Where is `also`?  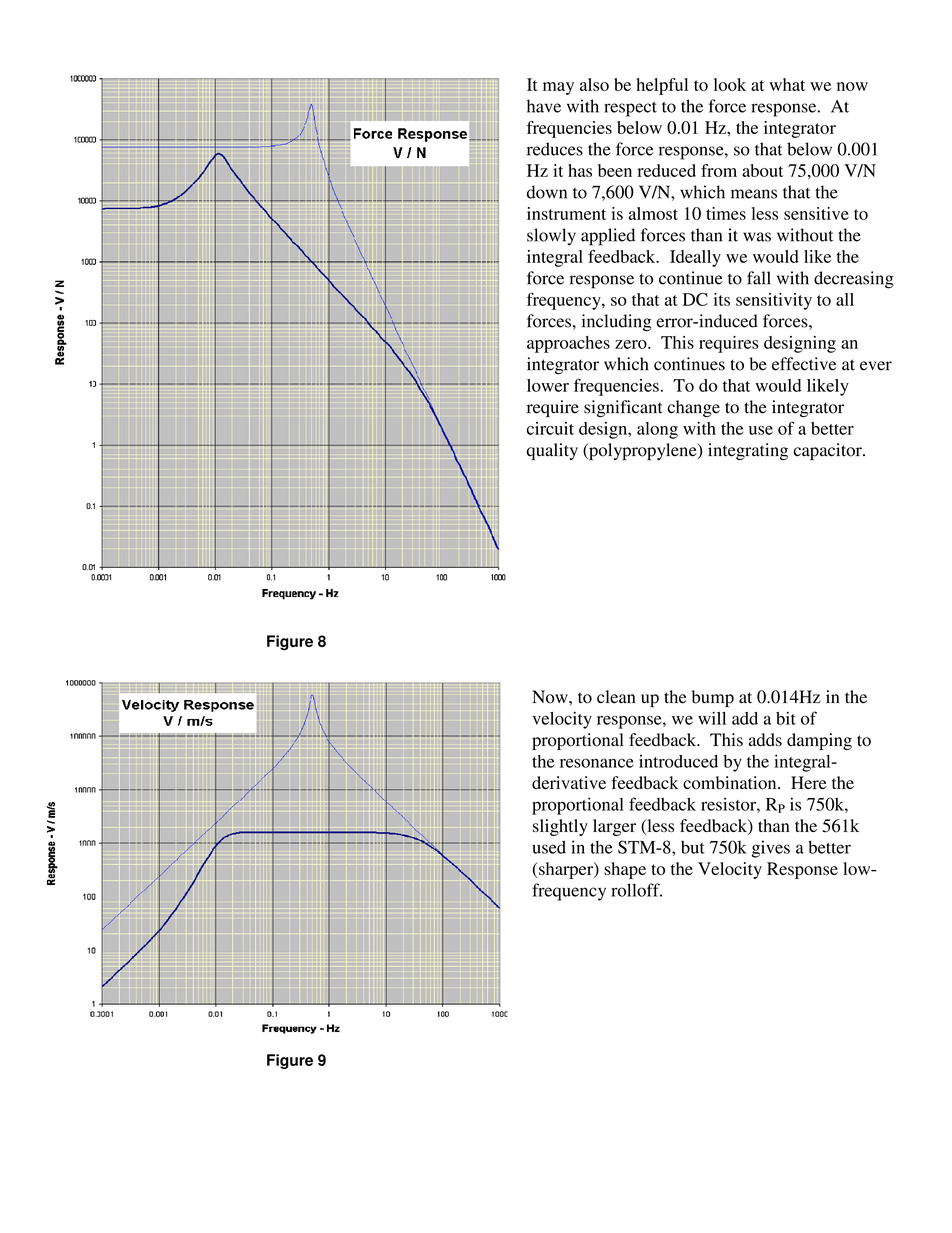
also is located at coordinates (594, 84).
